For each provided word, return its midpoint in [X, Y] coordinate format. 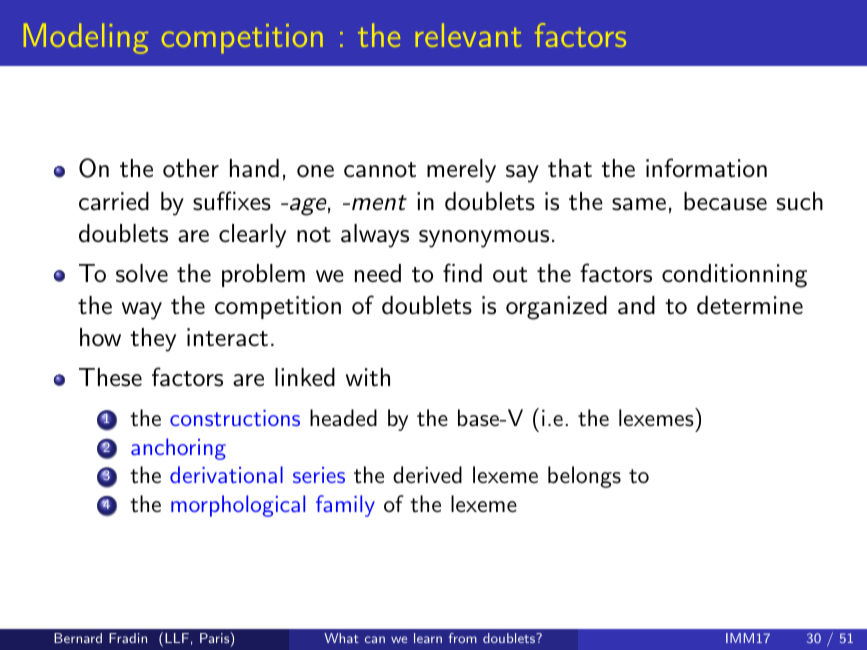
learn [428, 638]
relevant [468, 35]
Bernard [78, 638]
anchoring [178, 449]
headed [343, 418]
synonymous [484, 239]
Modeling [86, 38]
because [725, 201]
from [463, 638]
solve [142, 273]
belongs [584, 477]
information [706, 168]
